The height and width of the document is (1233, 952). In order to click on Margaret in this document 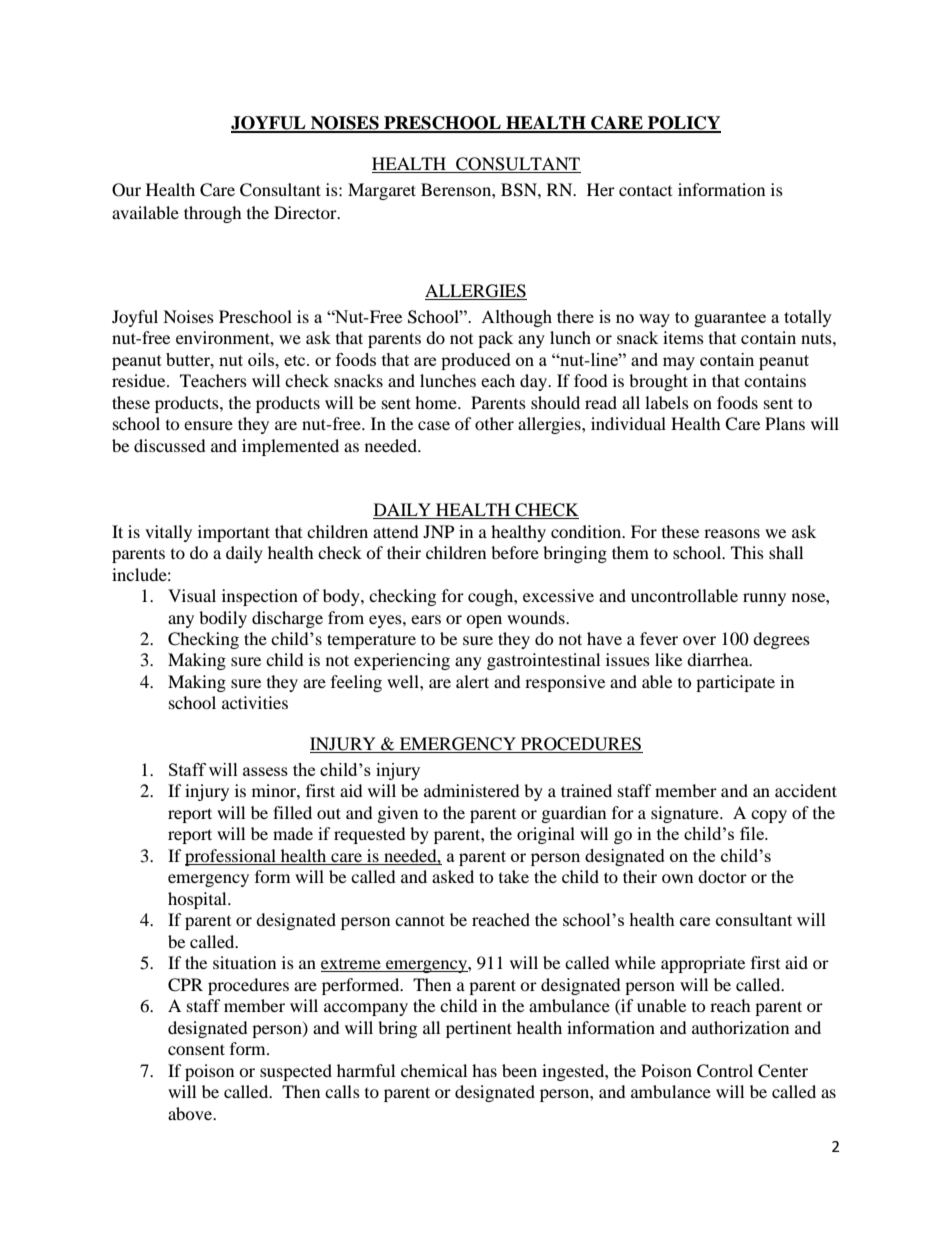, I will do `click(382, 191)`.
